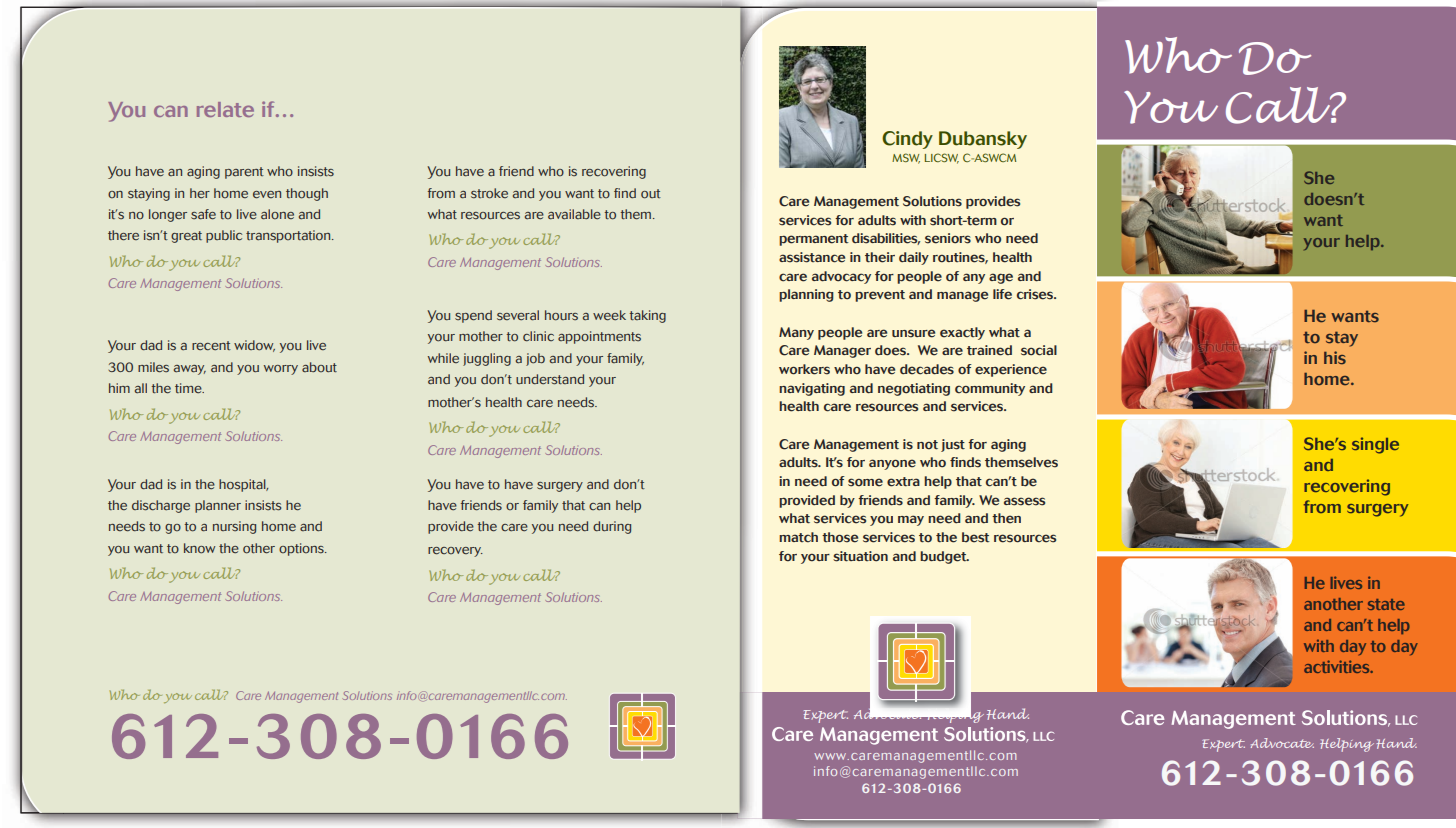  Describe the element at coordinates (302, 549) in the screenshot. I see `options` at that location.
